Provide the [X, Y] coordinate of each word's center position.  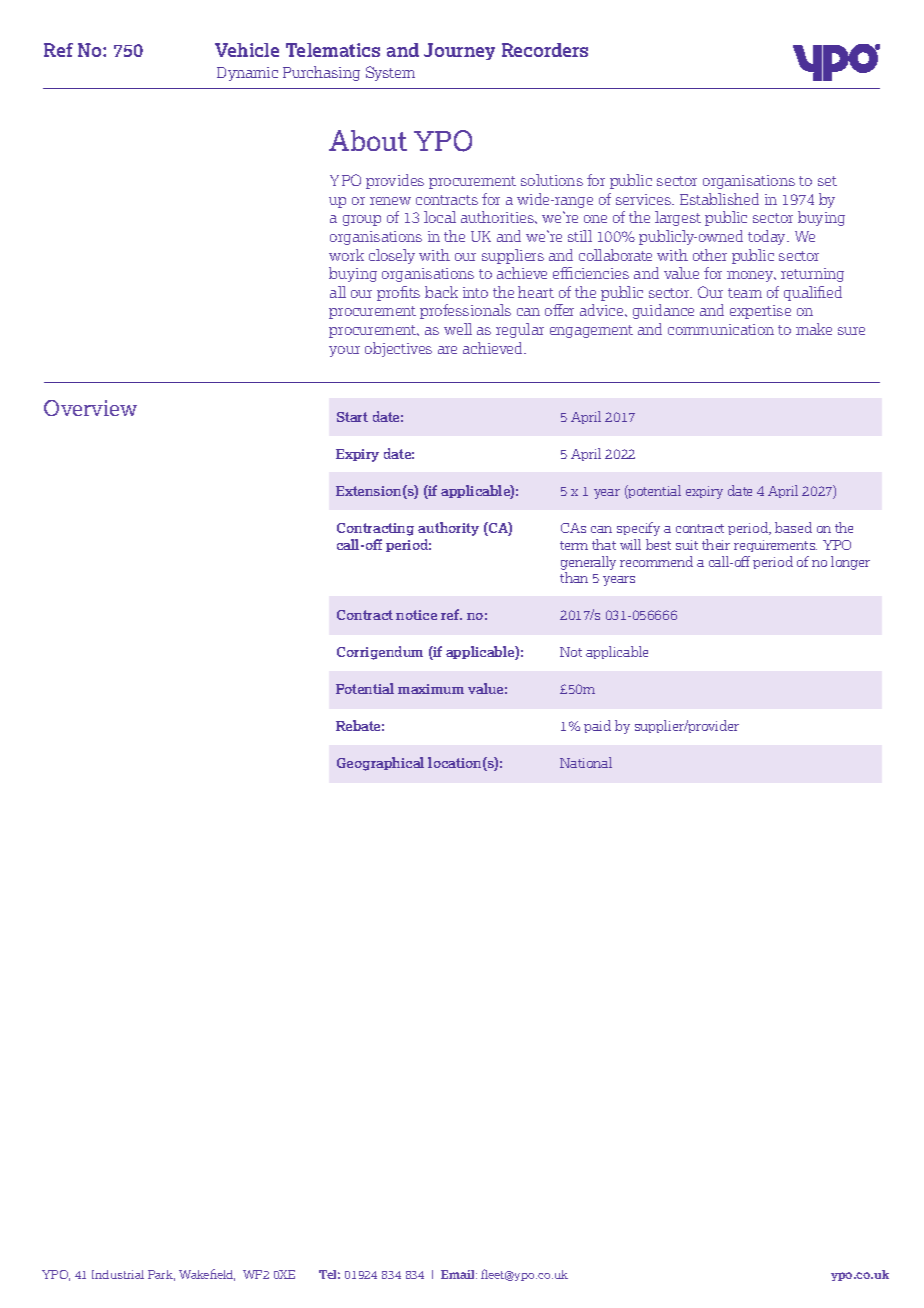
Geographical [380, 764]
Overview [90, 408]
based [793, 527]
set [827, 181]
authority [448, 529]
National [586, 762]
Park [161, 1275]
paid [597, 726]
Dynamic [247, 74]
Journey [459, 51]
